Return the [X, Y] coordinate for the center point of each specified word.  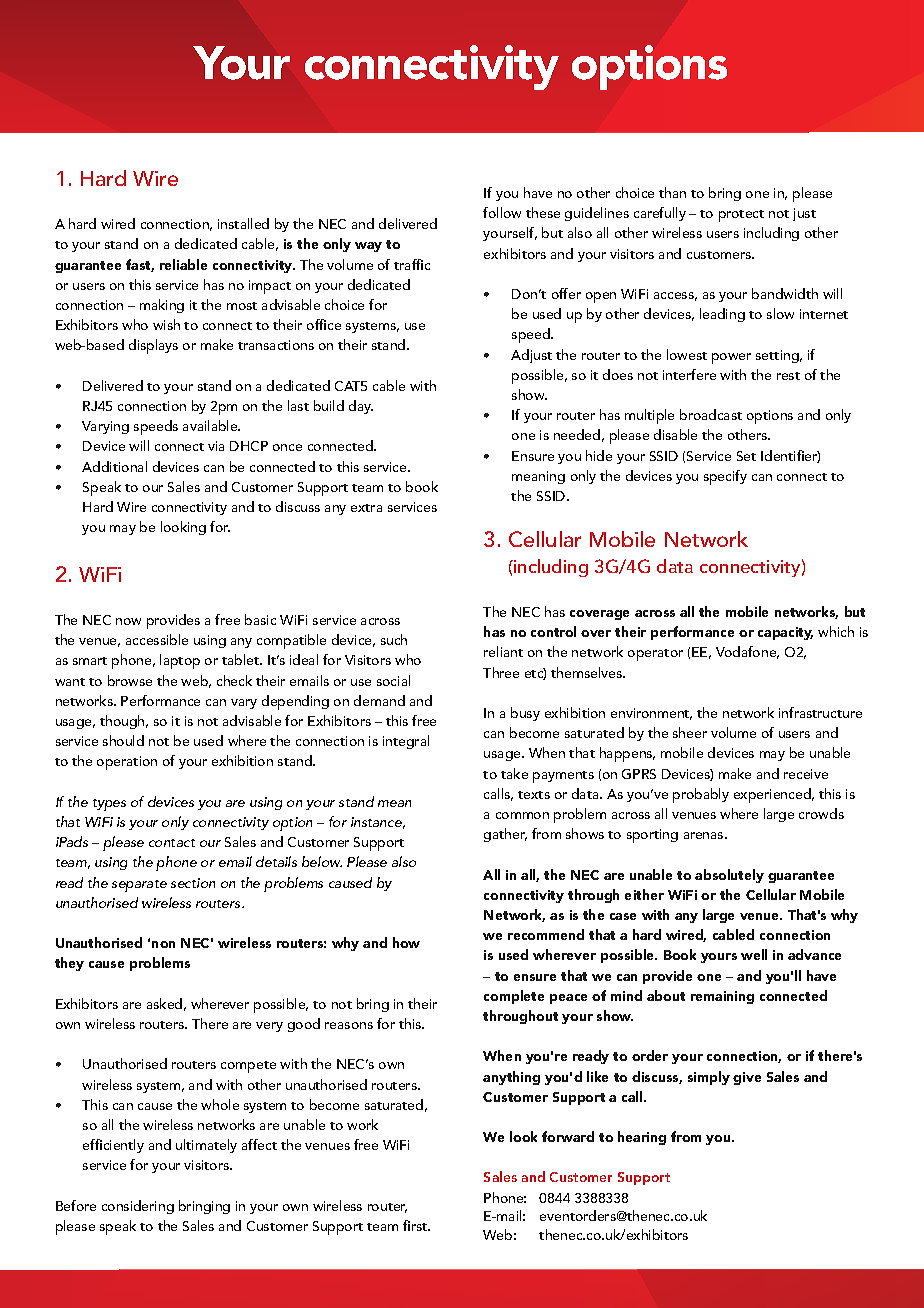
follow [502, 212]
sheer [690, 732]
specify [725, 477]
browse [130, 680]
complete [514, 997]
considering [138, 1207]
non [163, 944]
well [754, 954]
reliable [183, 264]
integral [406, 742]
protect [741, 216]
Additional [114, 466]
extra [366, 508]
